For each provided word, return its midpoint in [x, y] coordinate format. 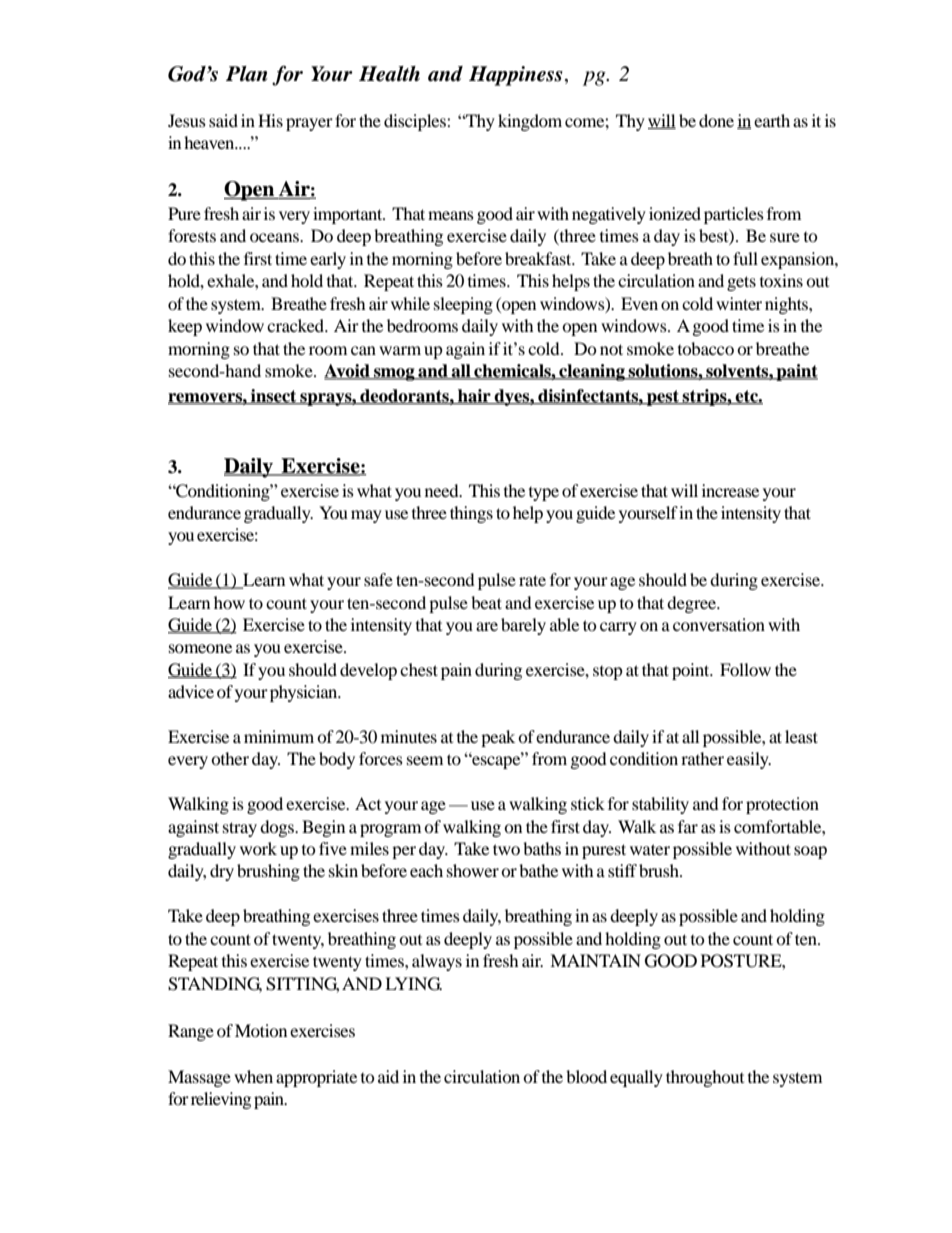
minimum [279, 736]
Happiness [516, 76]
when [253, 1076]
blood [586, 1076]
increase [730, 490]
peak [498, 738]
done [716, 120]
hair [474, 397]
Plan [247, 74]
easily [749, 760]
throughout [705, 1078]
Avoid [348, 372]
